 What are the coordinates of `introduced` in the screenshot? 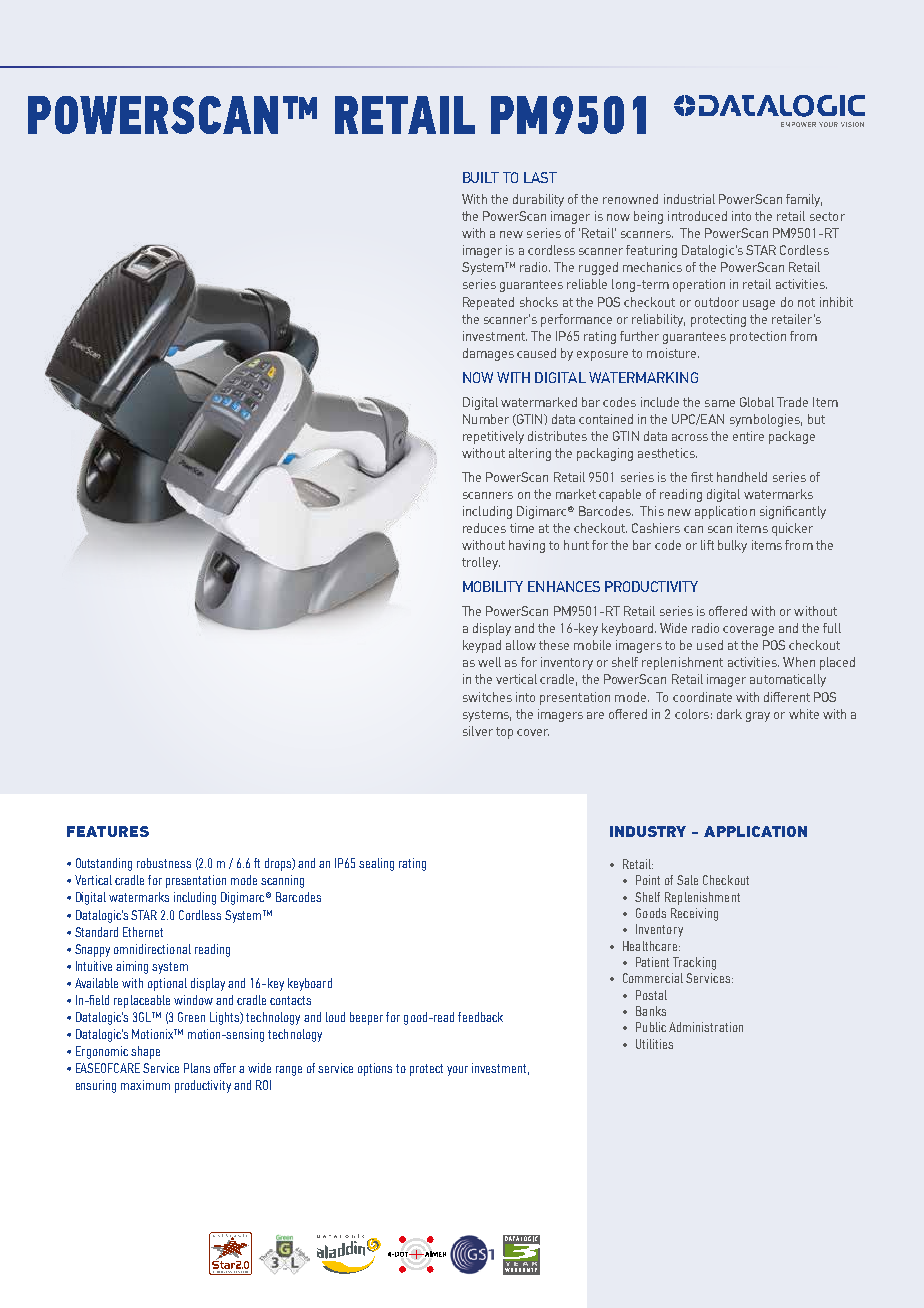 It's located at (697, 216).
